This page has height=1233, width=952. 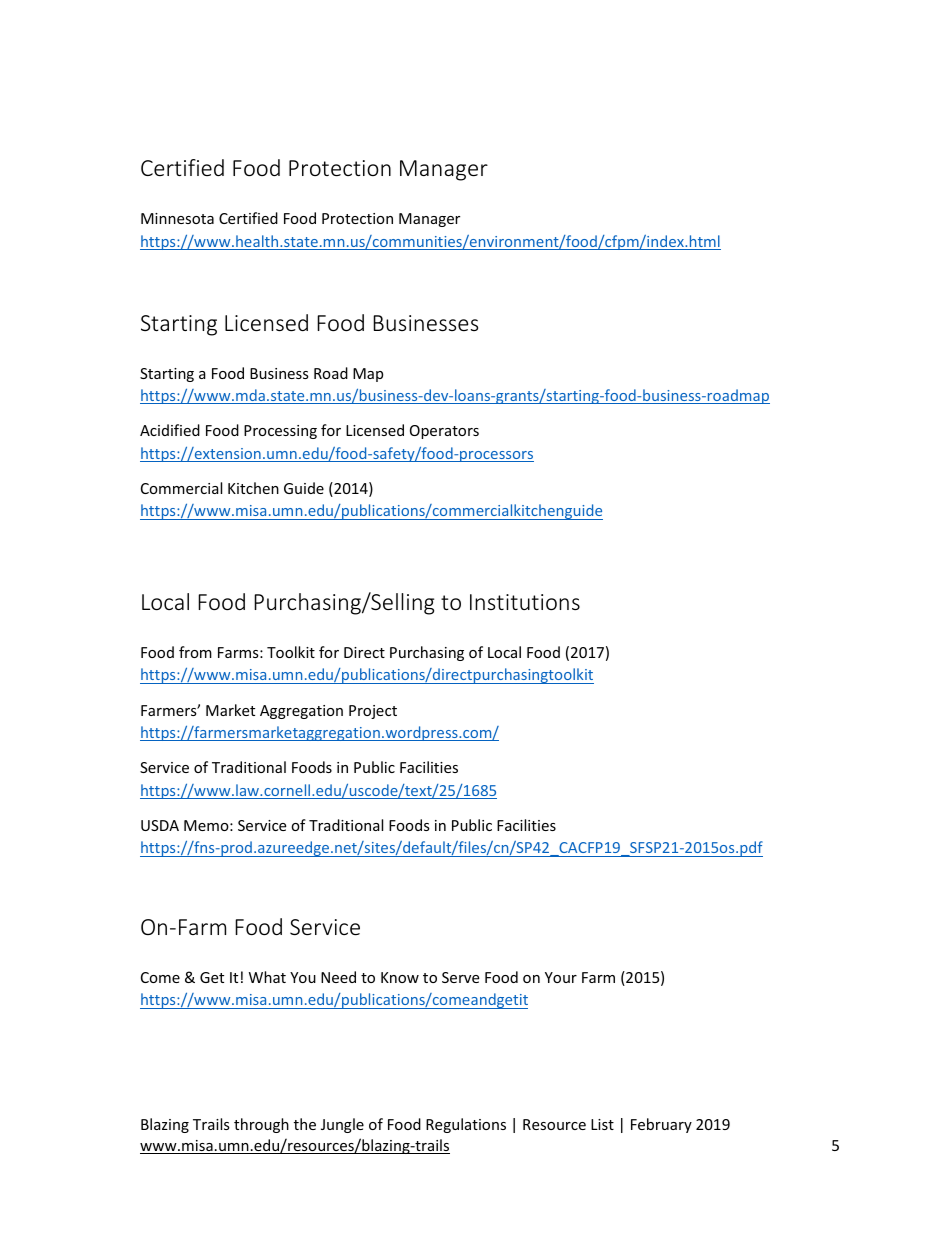 I want to click on Minnesota, so click(x=177, y=218).
